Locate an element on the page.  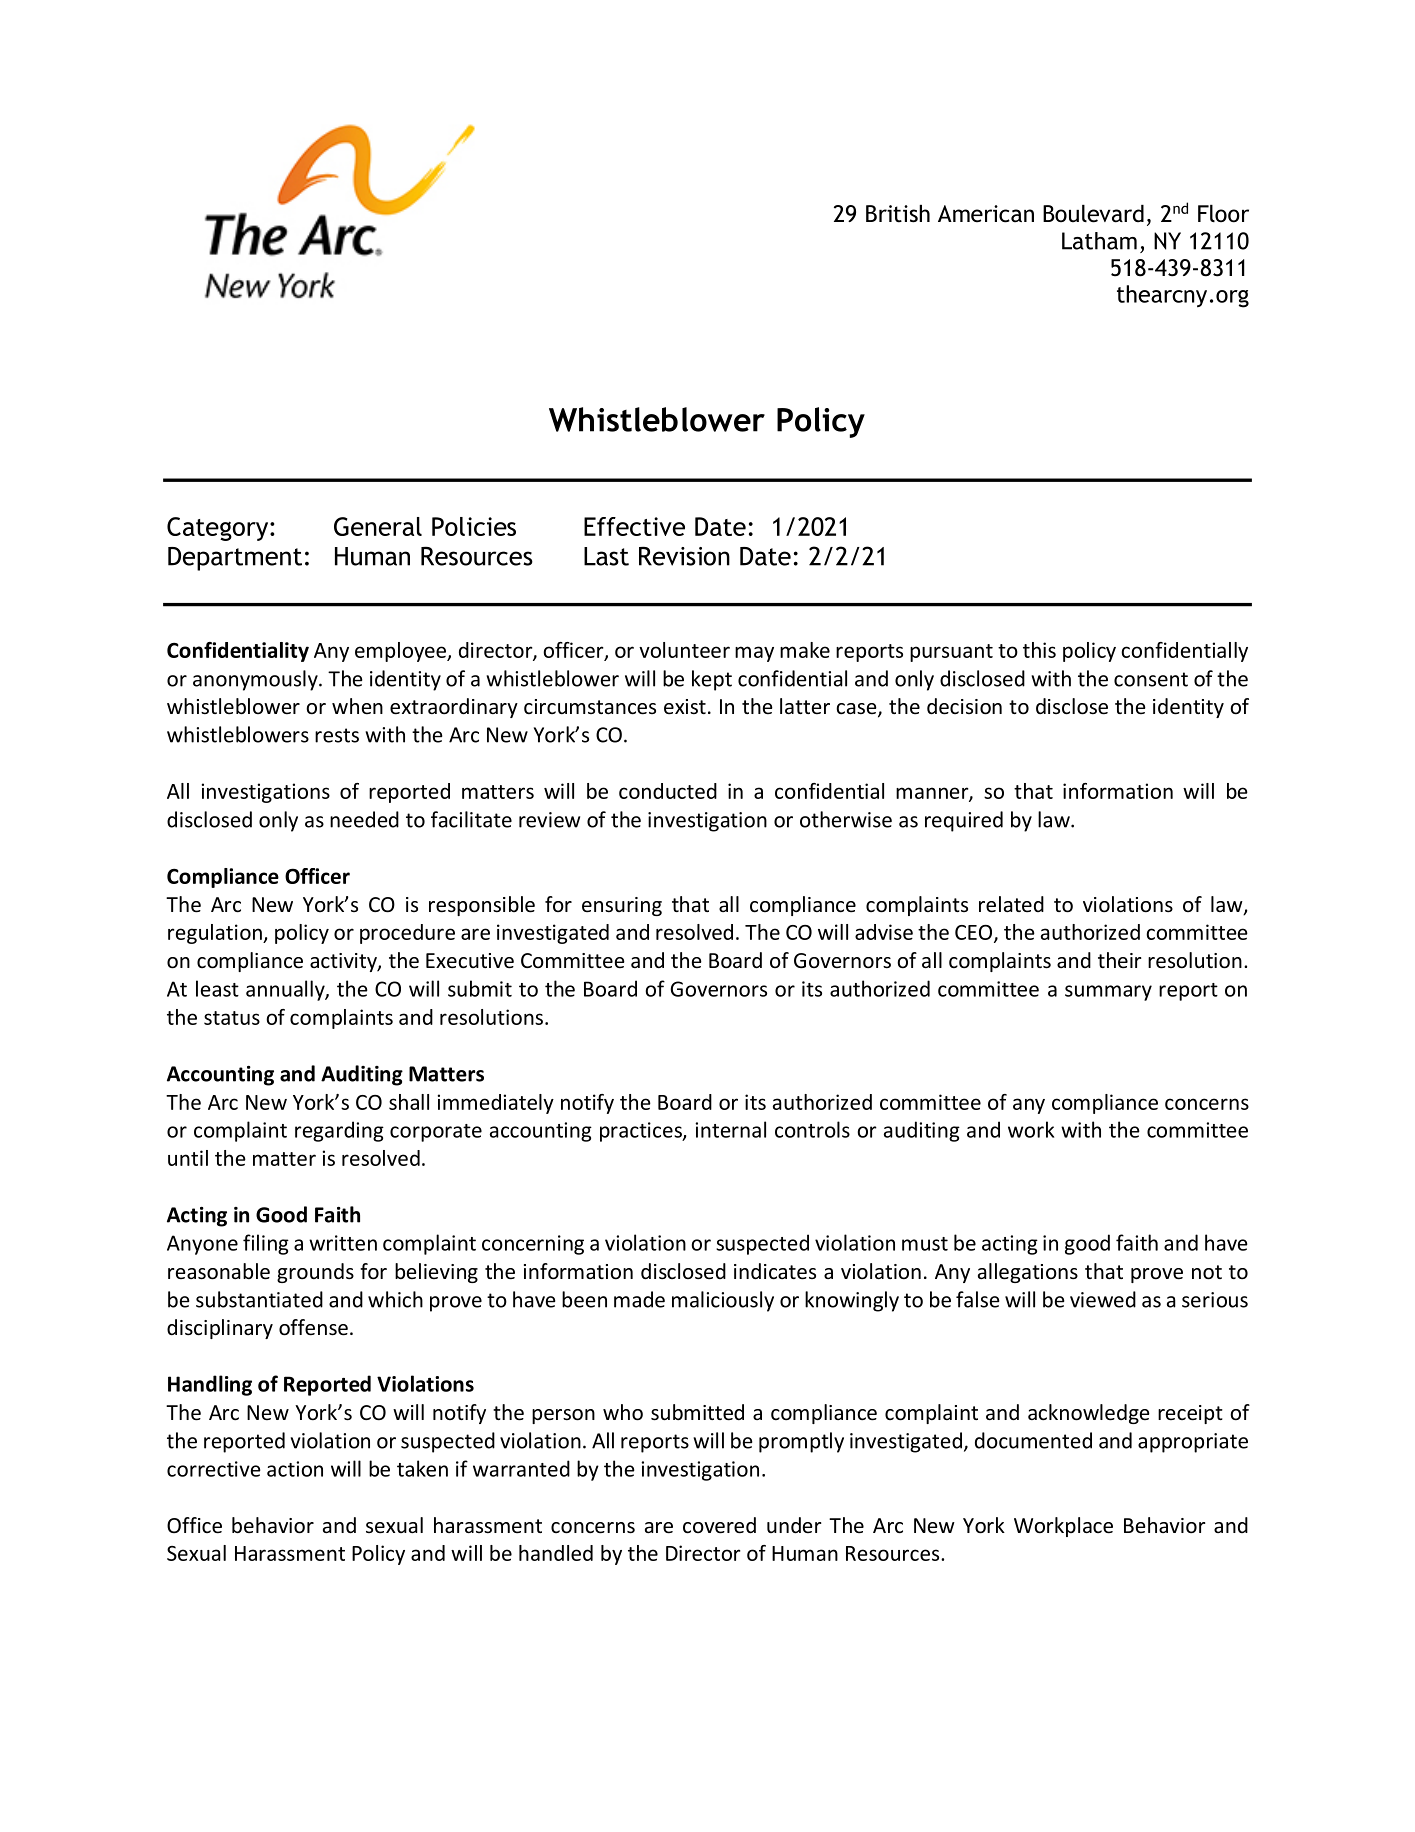
British is located at coordinates (898, 214).
